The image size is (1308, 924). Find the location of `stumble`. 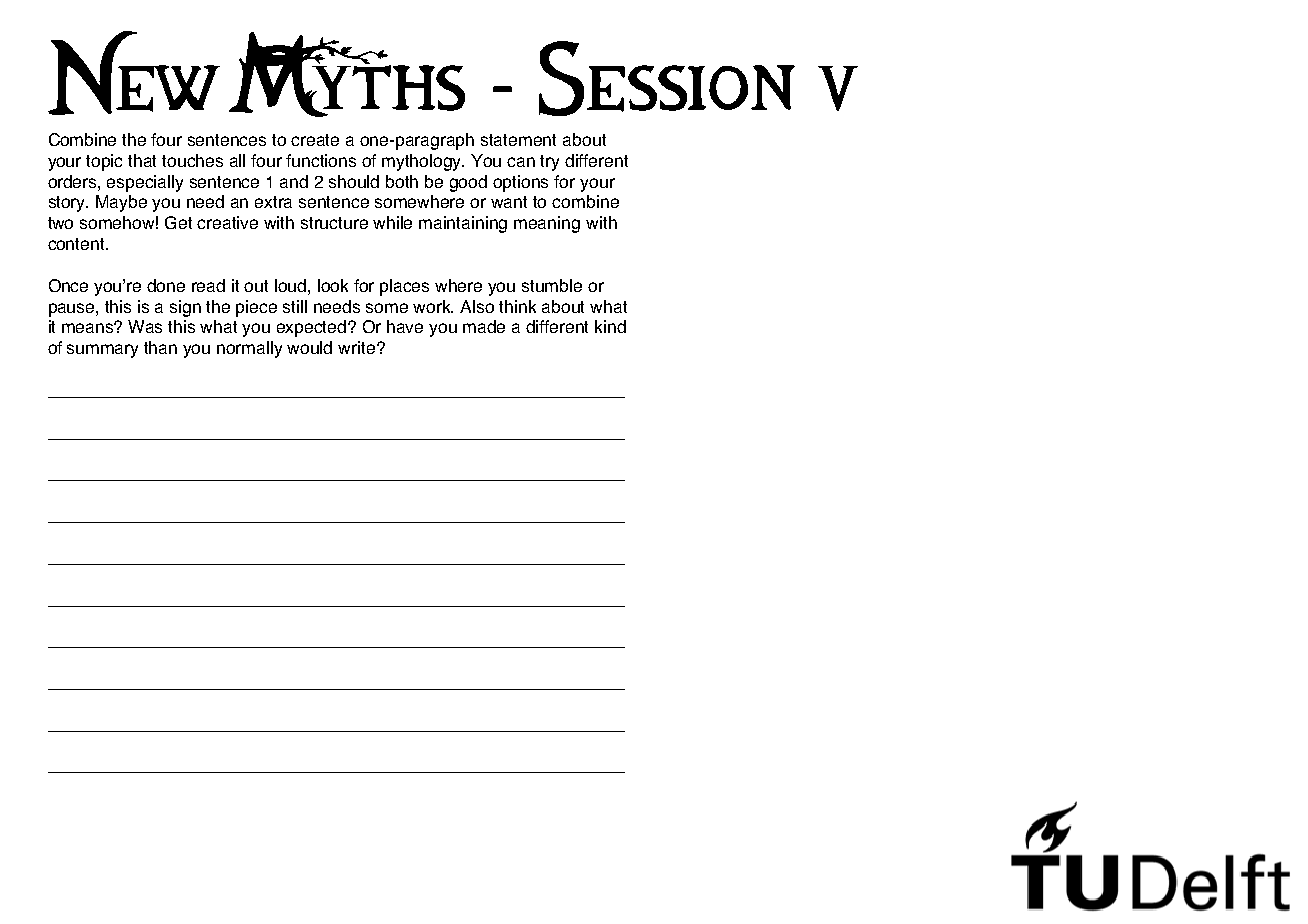

stumble is located at coordinates (552, 285).
